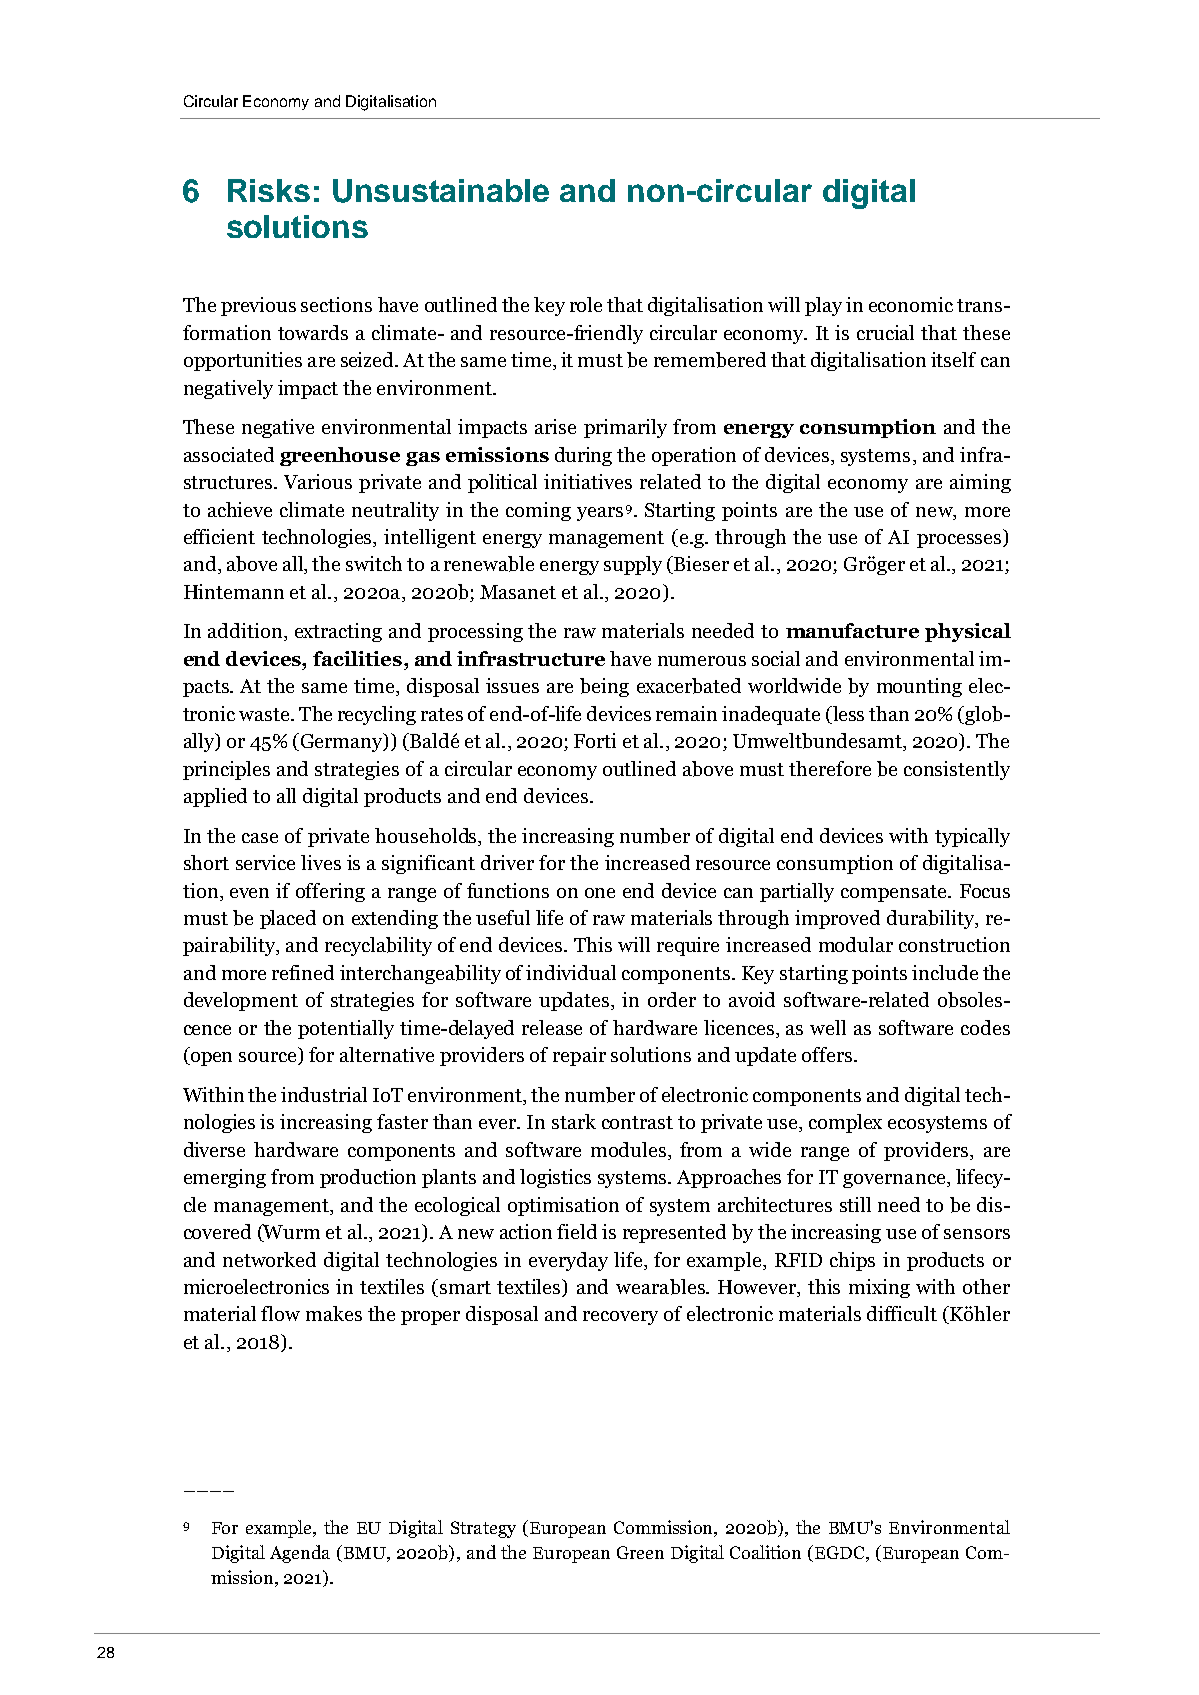 This screenshot has height=1695, width=1199. Describe the element at coordinates (895, 893) in the screenshot. I see `compensate` at that location.
